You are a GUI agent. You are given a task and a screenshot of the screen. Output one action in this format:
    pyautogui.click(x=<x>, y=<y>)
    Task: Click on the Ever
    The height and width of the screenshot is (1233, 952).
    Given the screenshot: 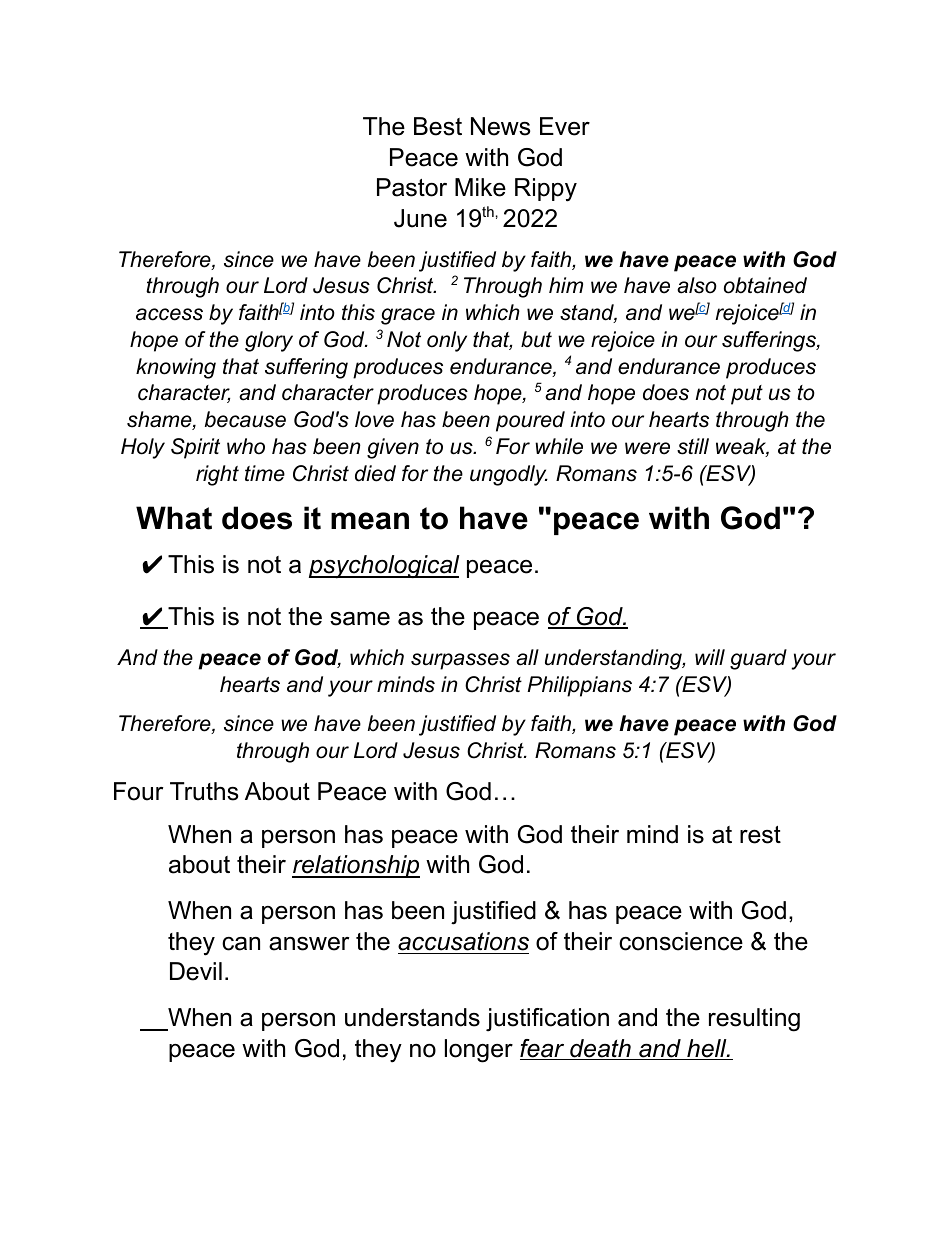 What is the action you would take?
    pyautogui.click(x=565, y=126)
